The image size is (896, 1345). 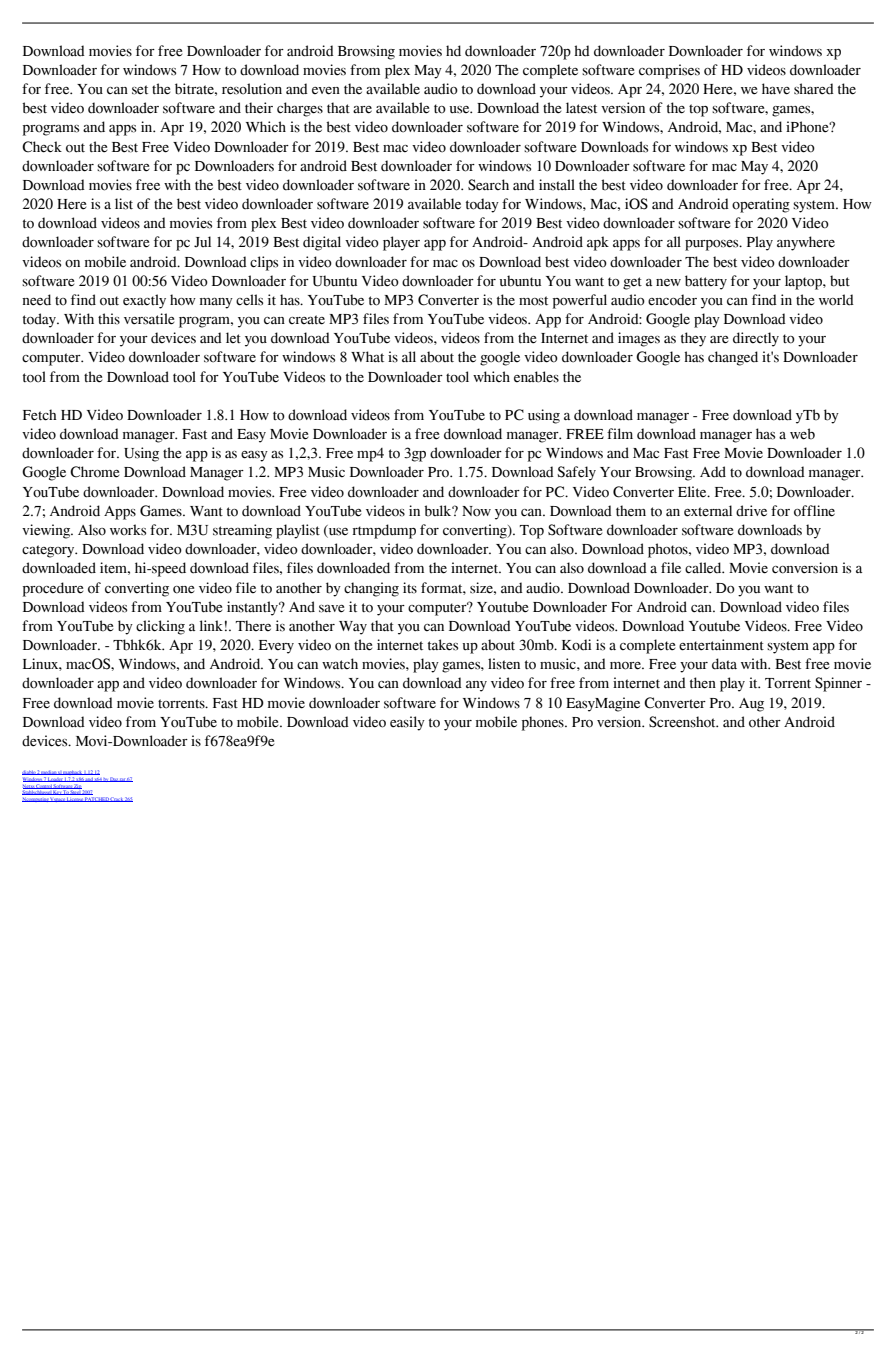 What do you see at coordinates (410, 588) in the page?
I see `its` at bounding box center [410, 588].
